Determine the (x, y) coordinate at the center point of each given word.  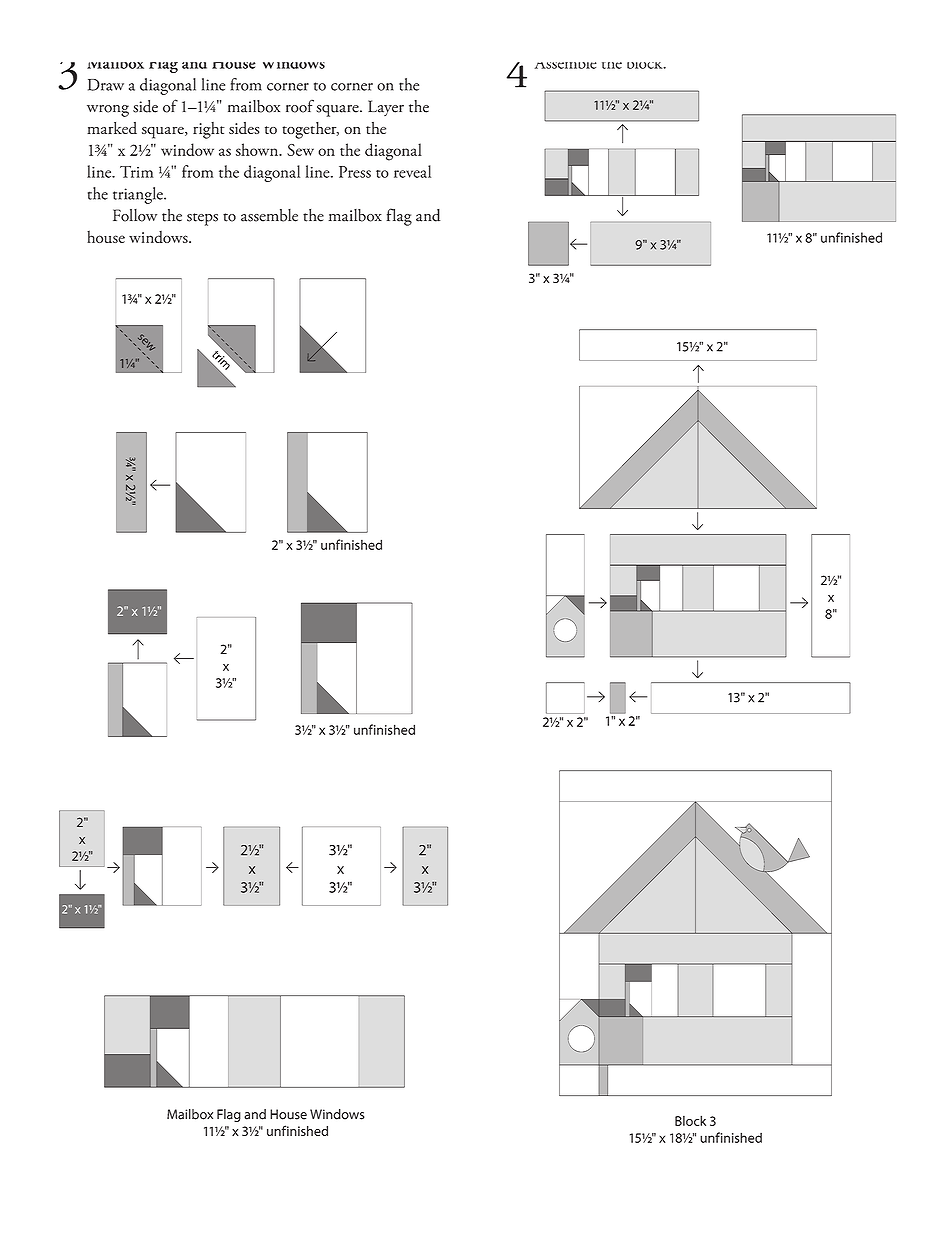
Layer (386, 108)
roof (300, 106)
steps (202, 219)
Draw (106, 85)
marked (112, 128)
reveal (412, 171)
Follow (135, 215)
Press (355, 172)
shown (258, 149)
